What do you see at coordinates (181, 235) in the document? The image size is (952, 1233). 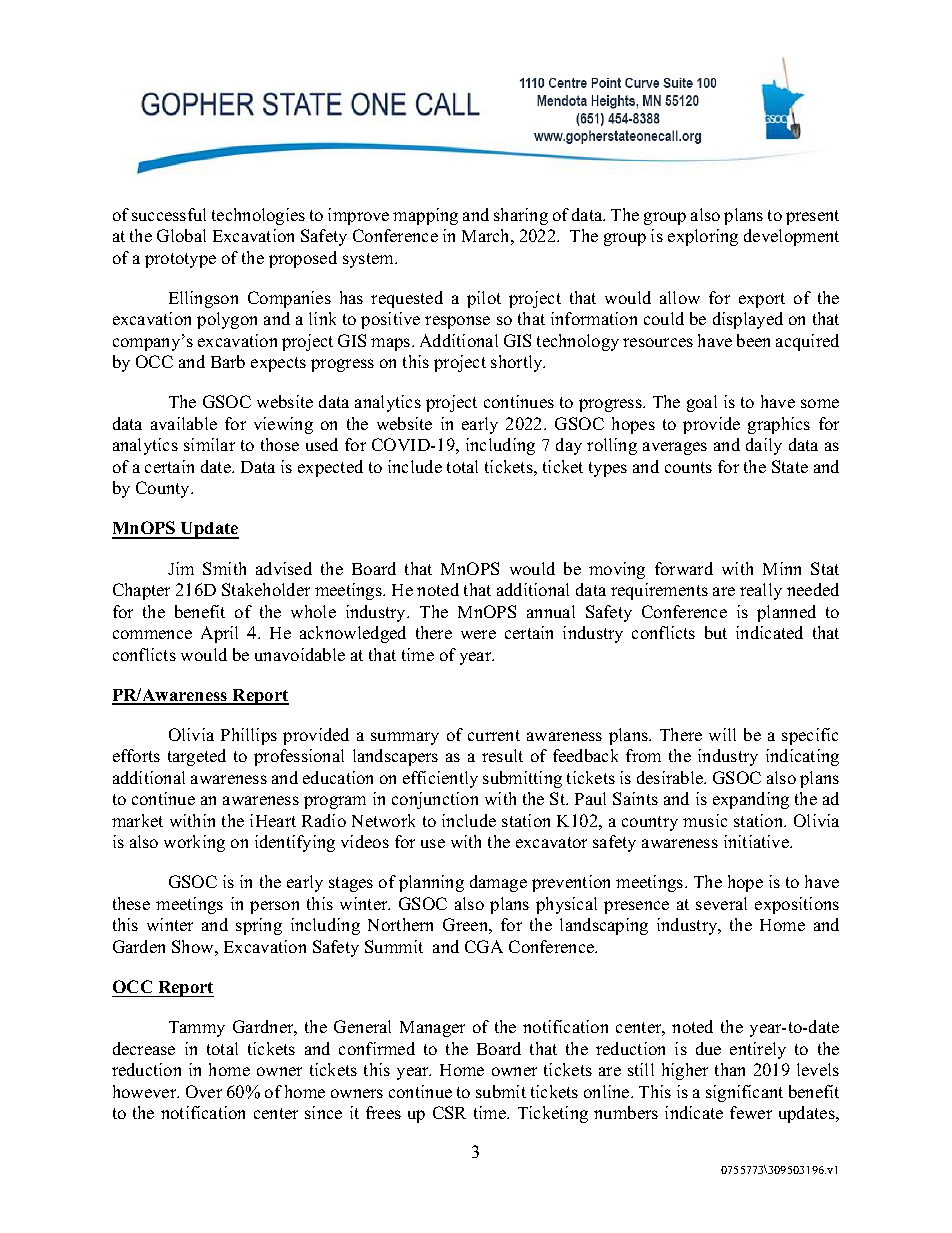 I see `Global` at bounding box center [181, 235].
